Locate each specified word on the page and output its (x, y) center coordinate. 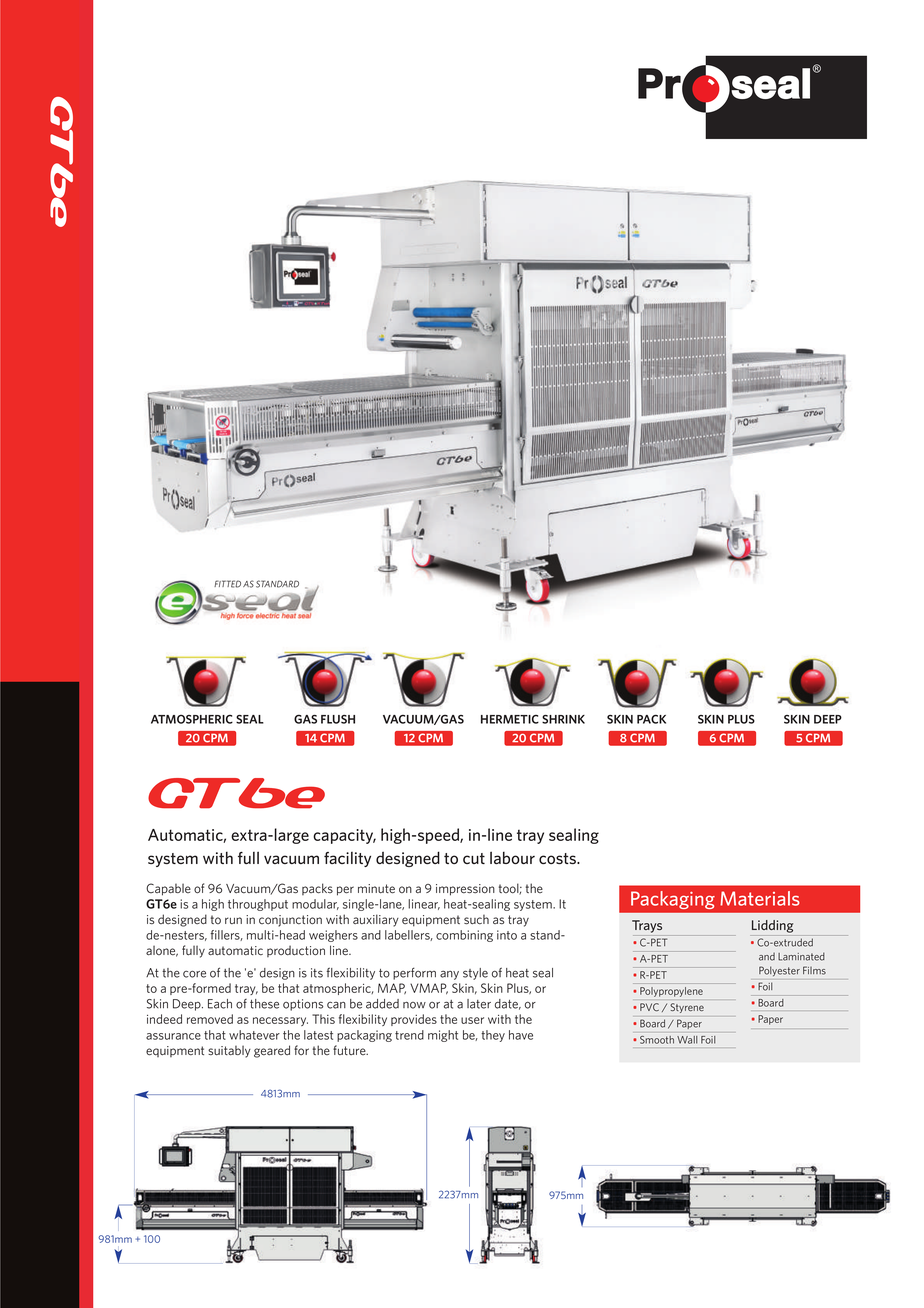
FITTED (227, 584)
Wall (687, 1040)
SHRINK (563, 719)
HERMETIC (510, 719)
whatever (254, 1035)
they (493, 1036)
